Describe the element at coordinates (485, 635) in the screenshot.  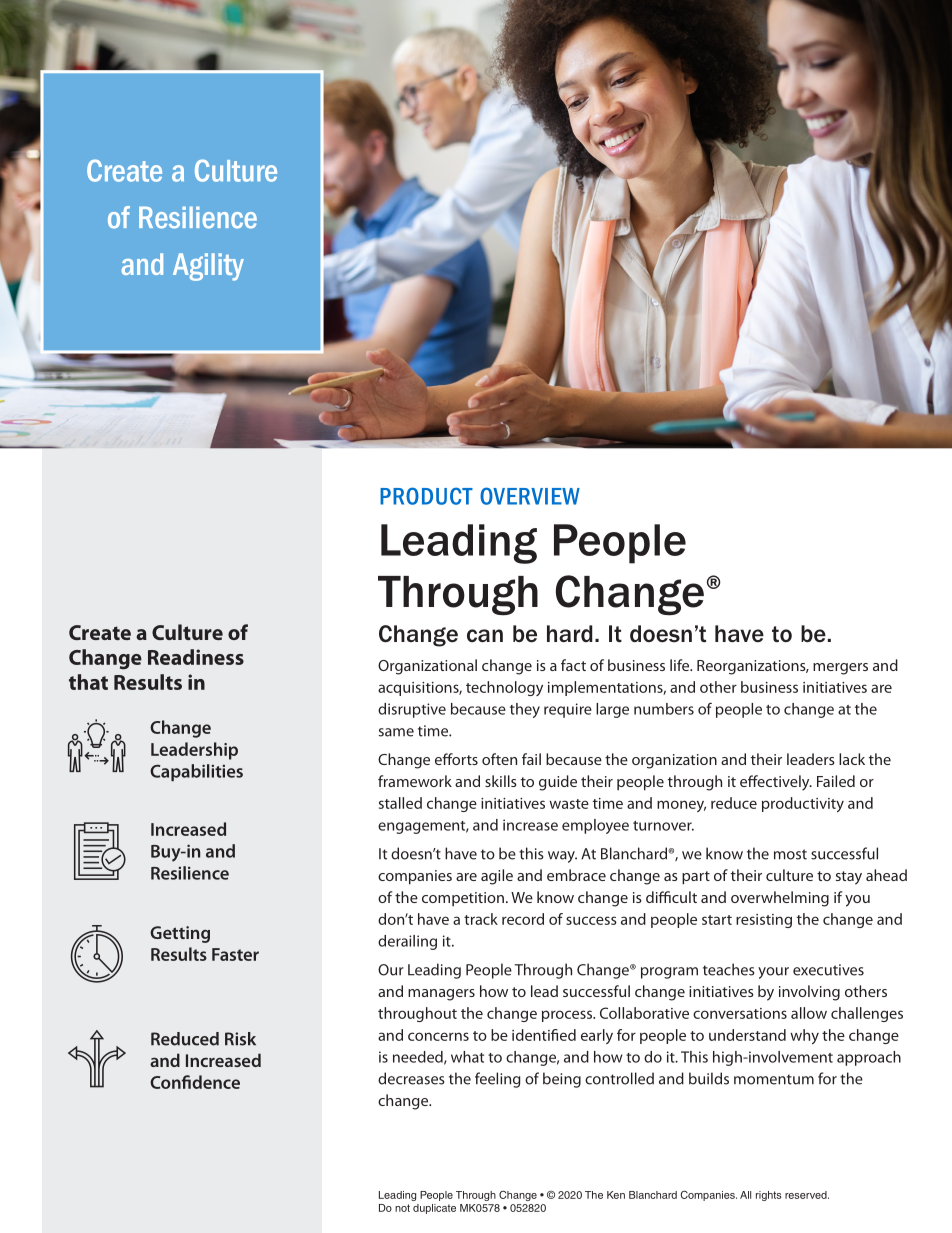
I see `can` at that location.
